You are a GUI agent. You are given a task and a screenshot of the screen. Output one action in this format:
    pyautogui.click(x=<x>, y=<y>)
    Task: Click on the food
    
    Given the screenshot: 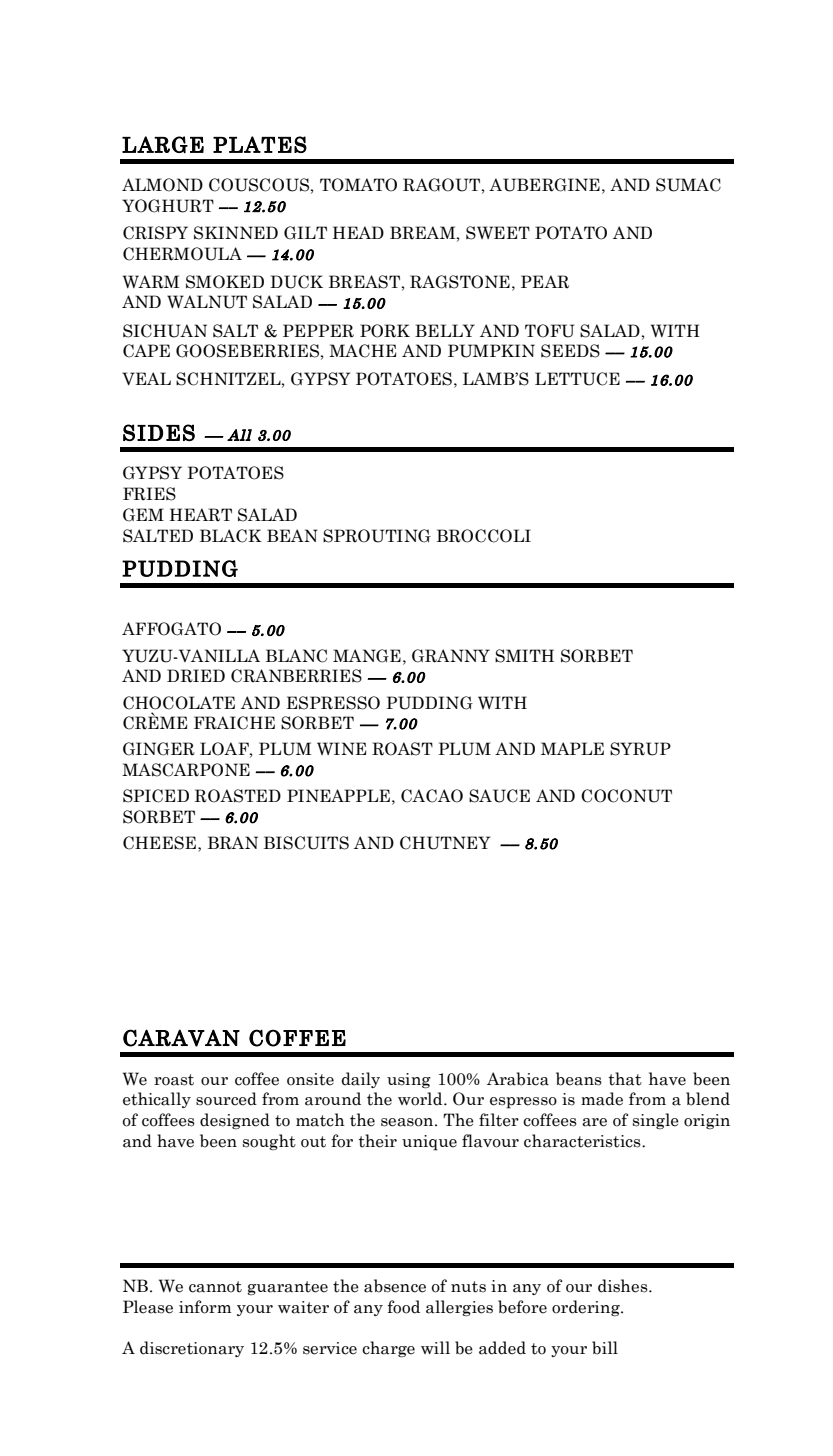 What is the action you would take?
    pyautogui.click(x=403, y=1307)
